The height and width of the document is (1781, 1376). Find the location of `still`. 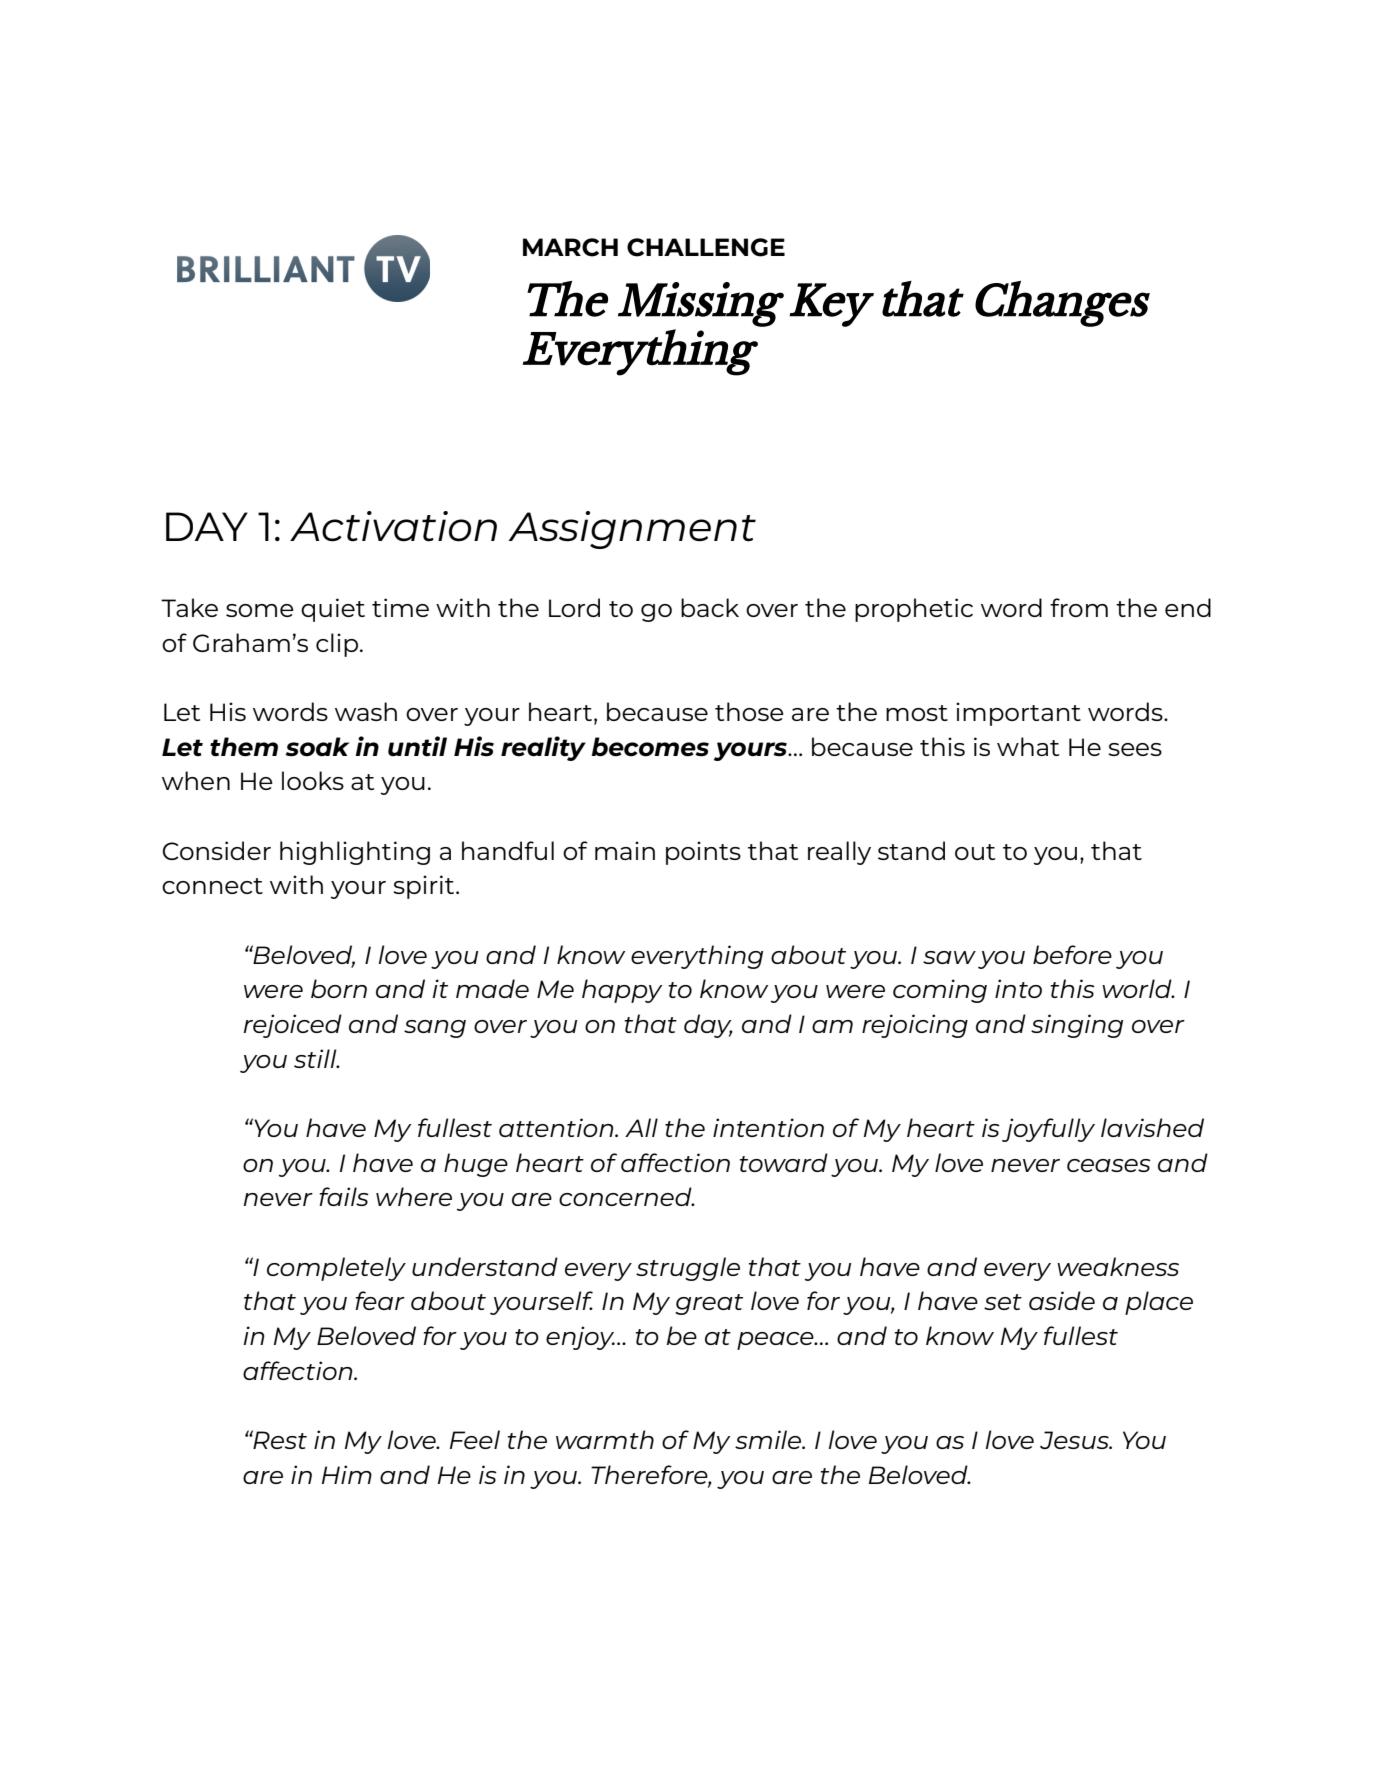

still is located at coordinates (316, 1058).
